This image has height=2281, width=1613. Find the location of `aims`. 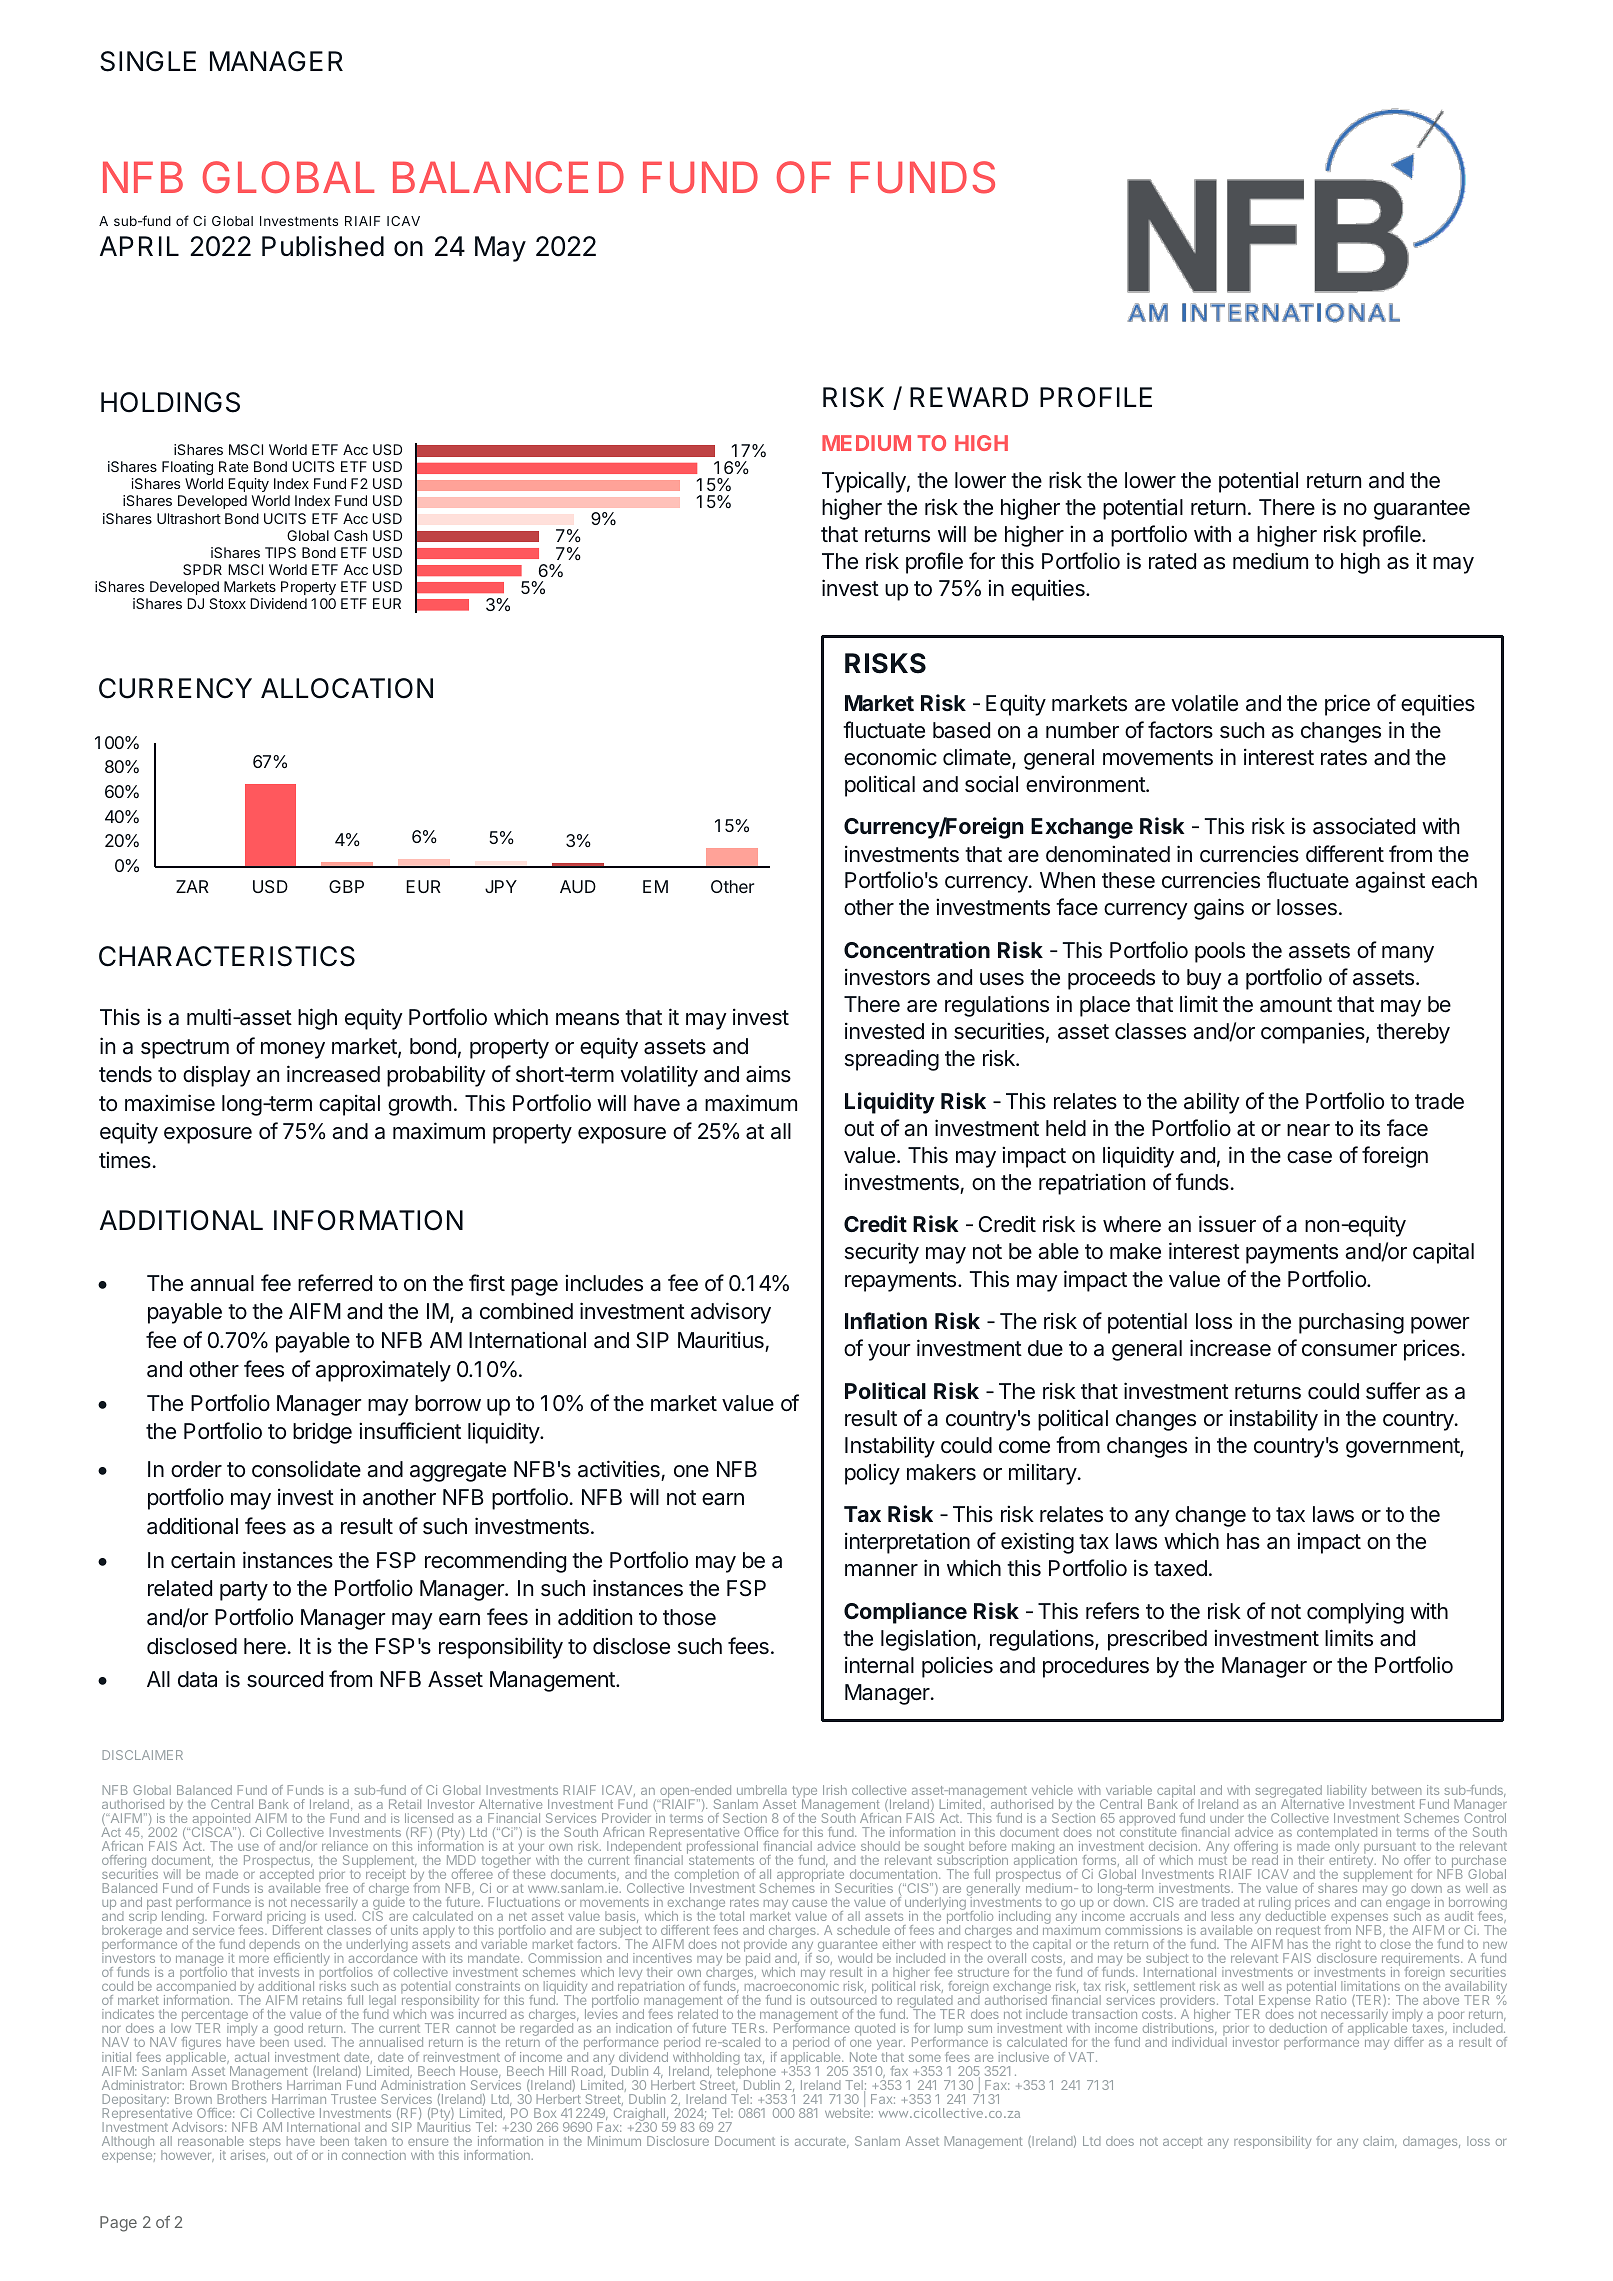

aims is located at coordinates (768, 1074).
